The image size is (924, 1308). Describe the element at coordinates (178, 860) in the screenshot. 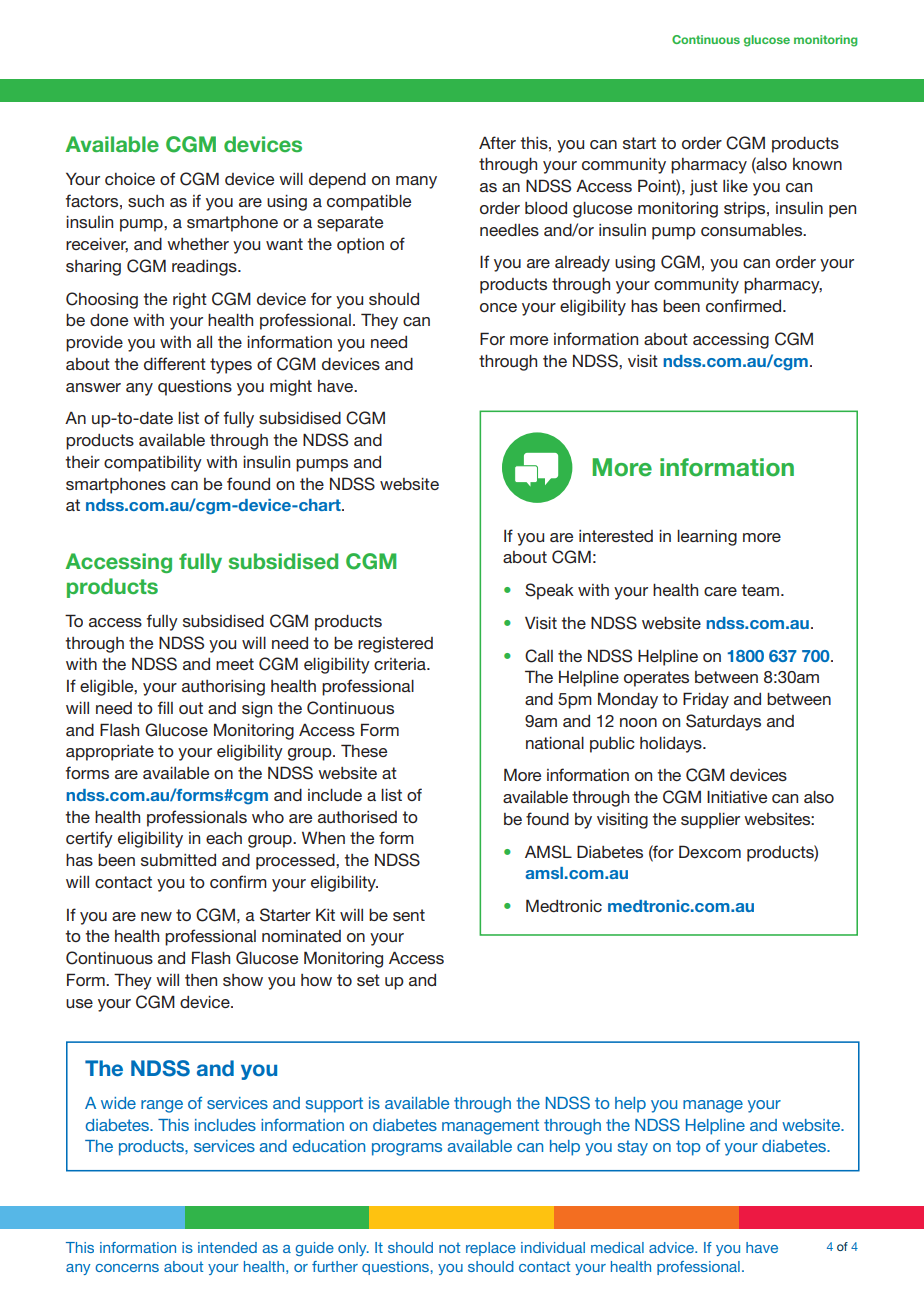

I see `submitted` at that location.
